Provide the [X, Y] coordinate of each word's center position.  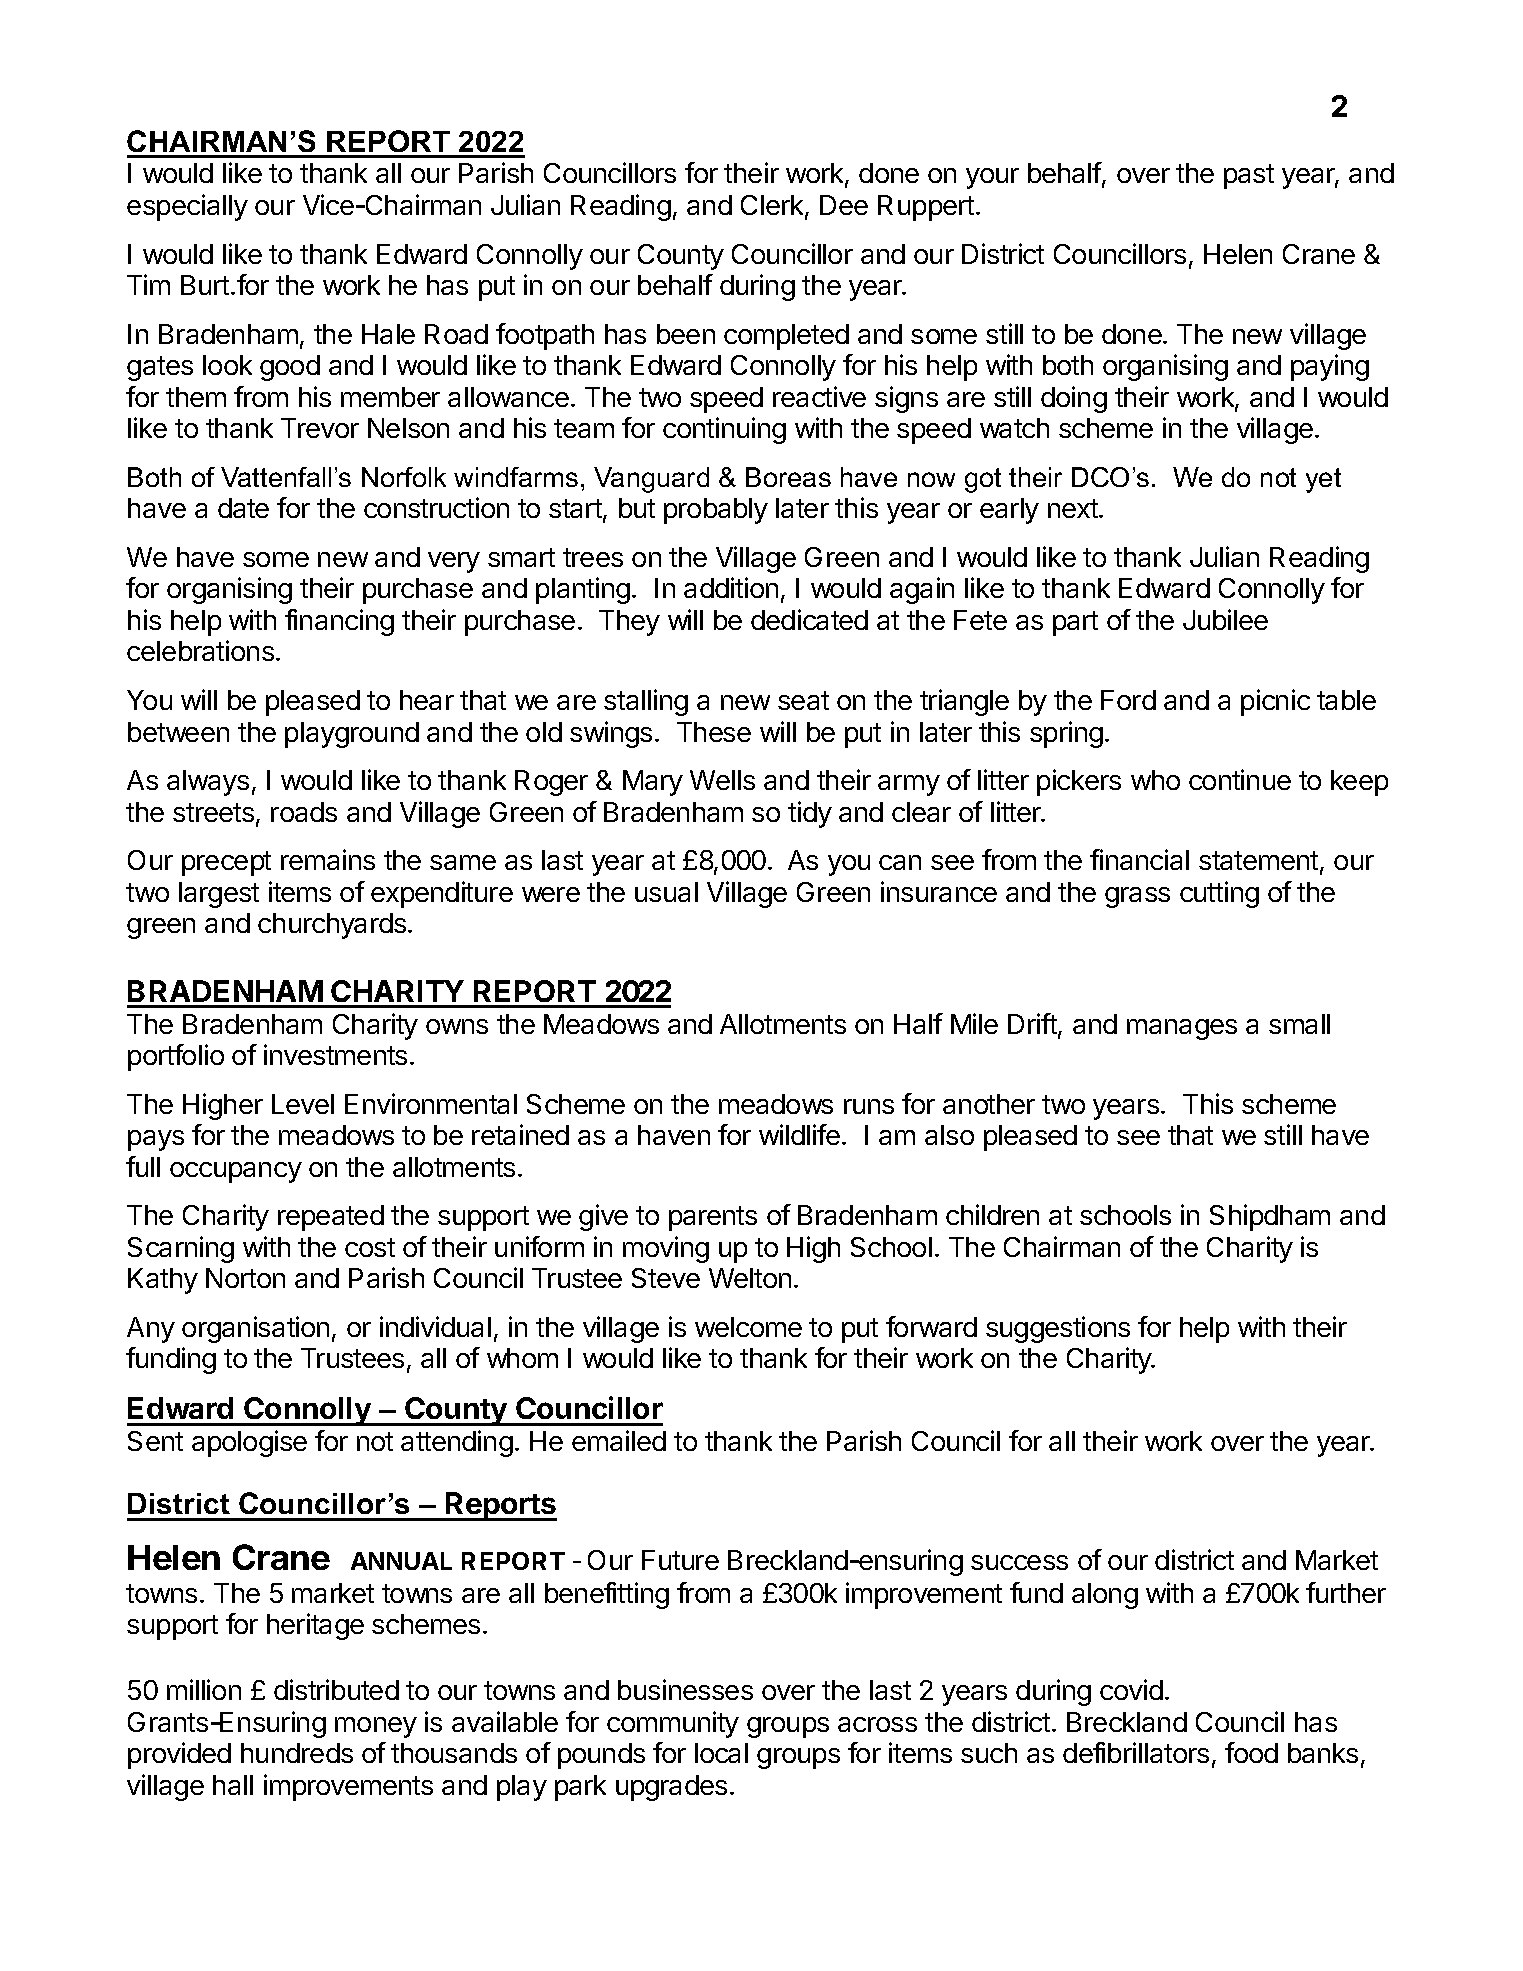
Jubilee [1225, 619]
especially [187, 207]
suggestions [1058, 1329]
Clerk [773, 206]
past [1249, 176]
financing [339, 622]
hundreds [297, 1753]
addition [731, 587]
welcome [748, 1327]
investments [335, 1054]
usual [666, 892]
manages [1182, 1029]
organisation [255, 1329]
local [721, 1753]
